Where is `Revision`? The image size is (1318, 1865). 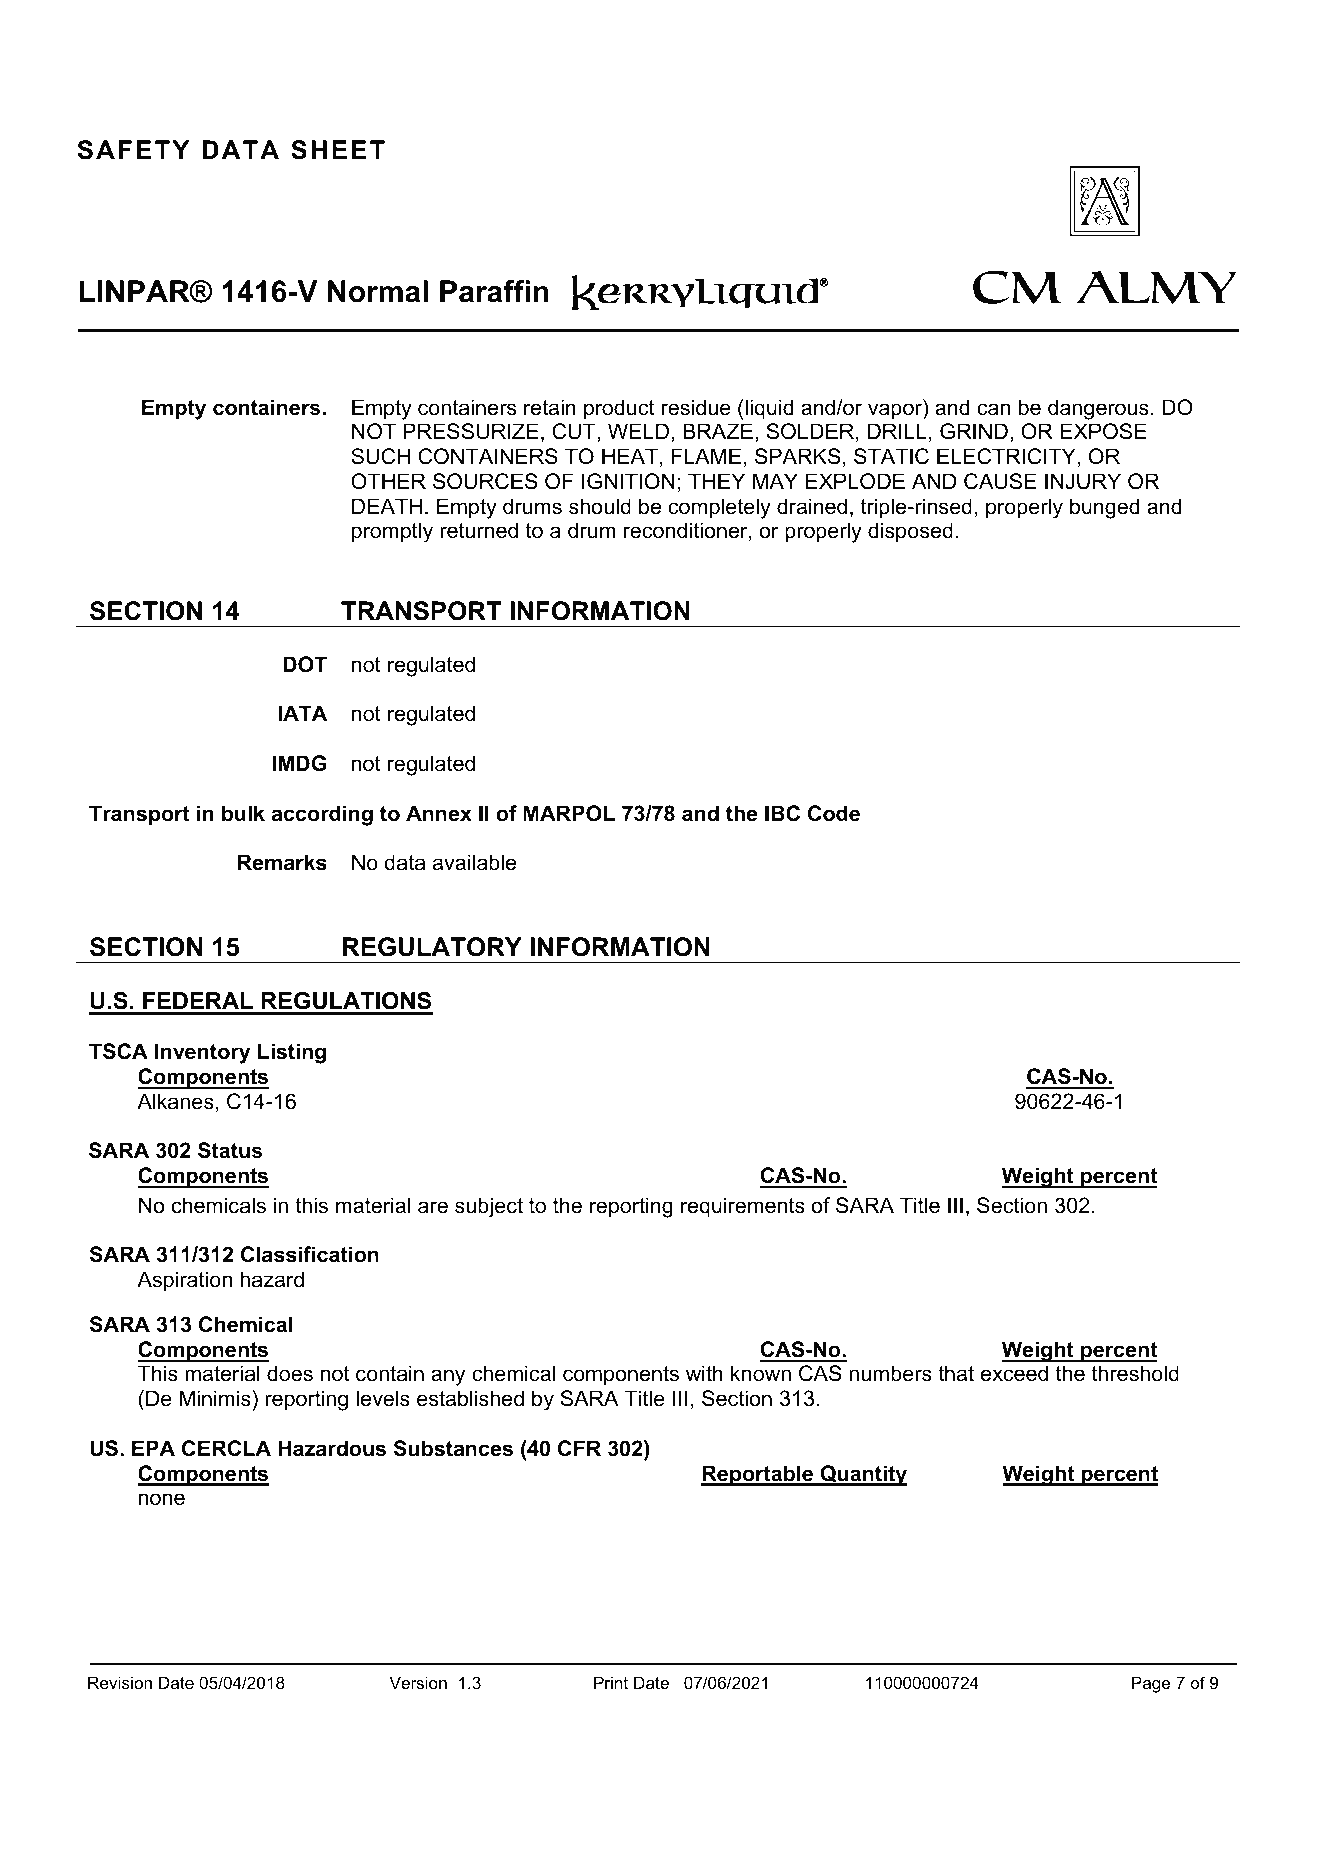
Revision is located at coordinates (120, 1682).
